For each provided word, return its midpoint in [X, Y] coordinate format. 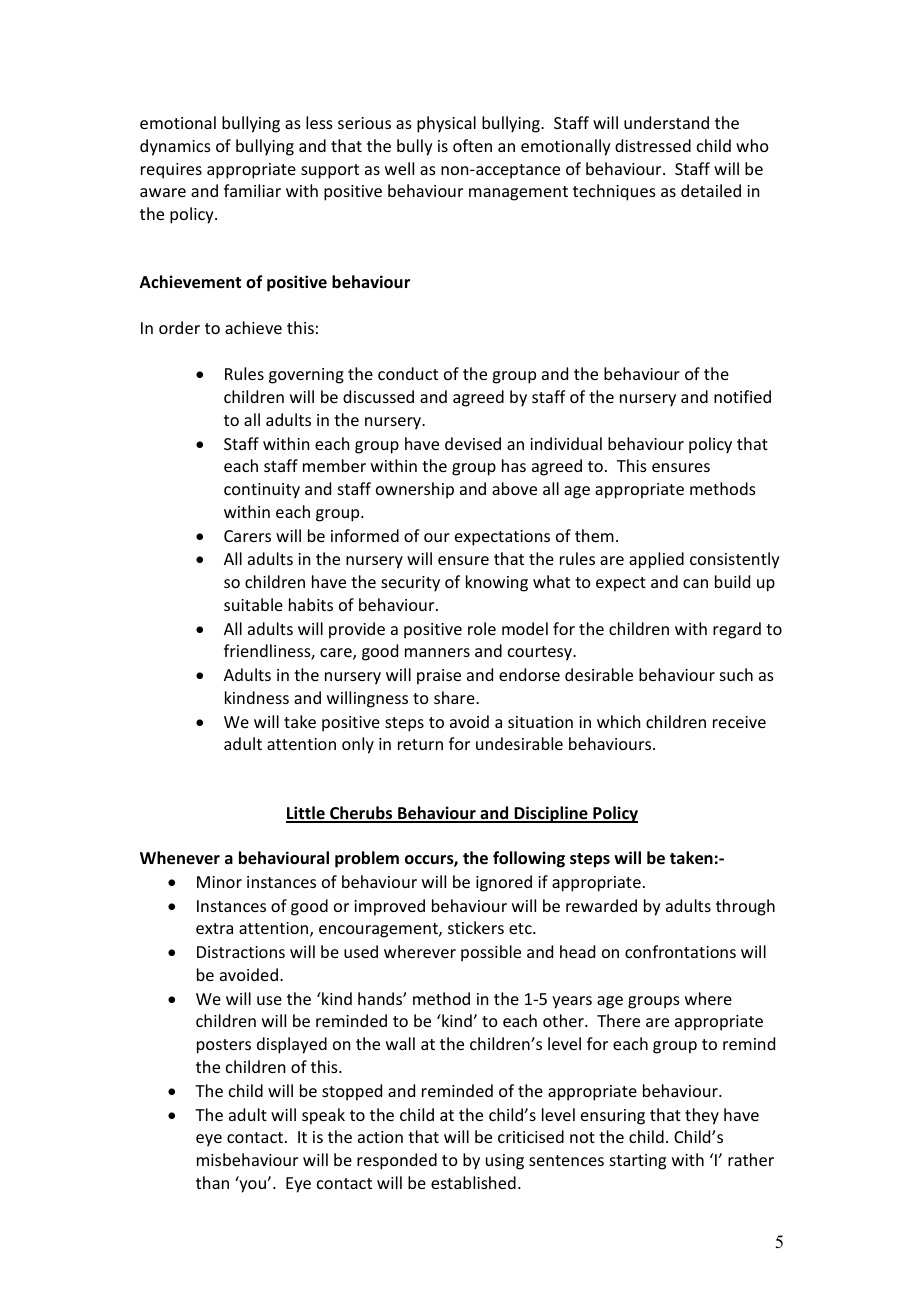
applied [656, 560]
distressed [653, 145]
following [529, 859]
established [473, 1182]
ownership [415, 490]
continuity [262, 491]
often [472, 145]
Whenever [180, 858]
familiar [252, 190]
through [745, 907]
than [212, 1182]
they [702, 1116]
